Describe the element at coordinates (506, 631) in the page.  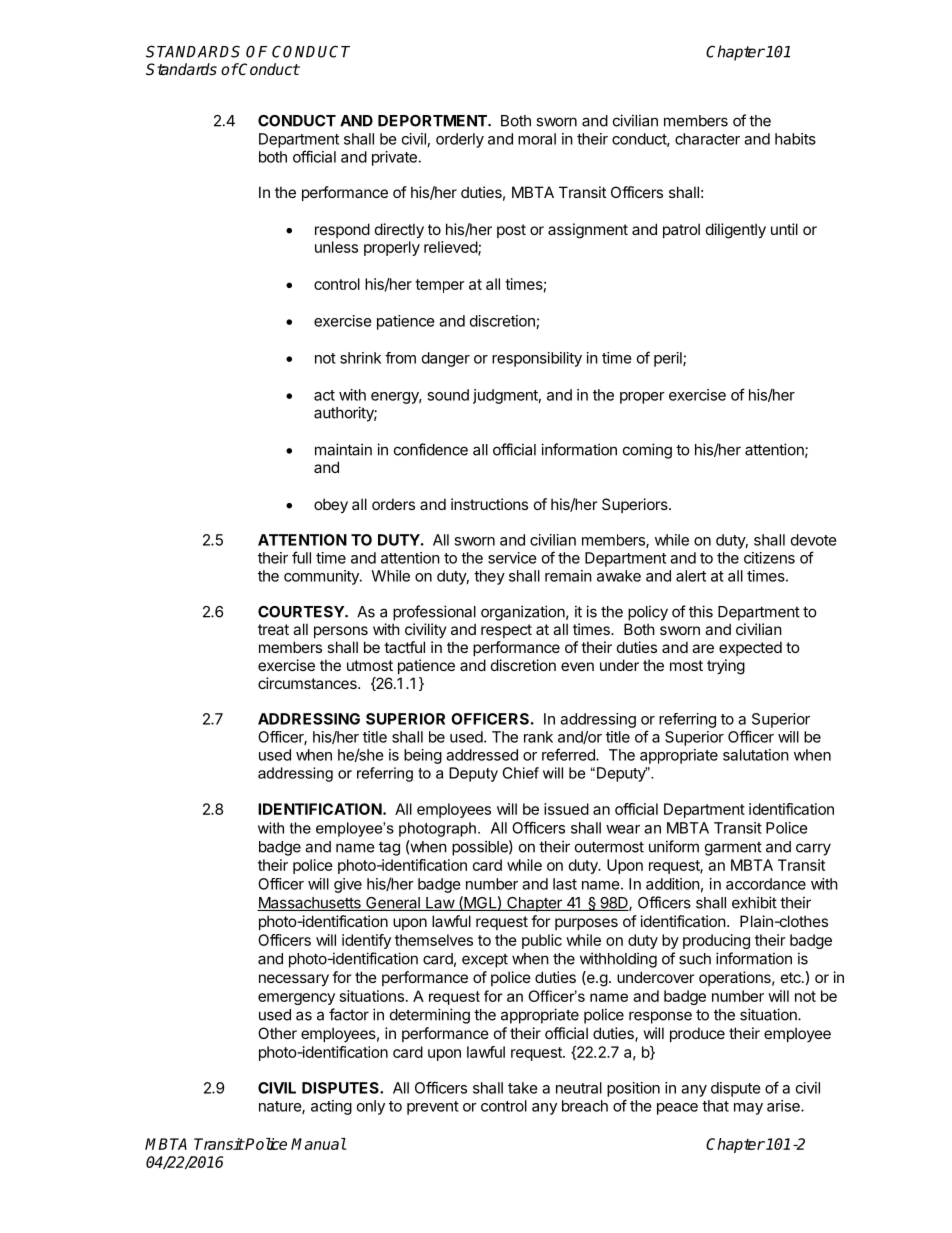
I see `respect` at that location.
